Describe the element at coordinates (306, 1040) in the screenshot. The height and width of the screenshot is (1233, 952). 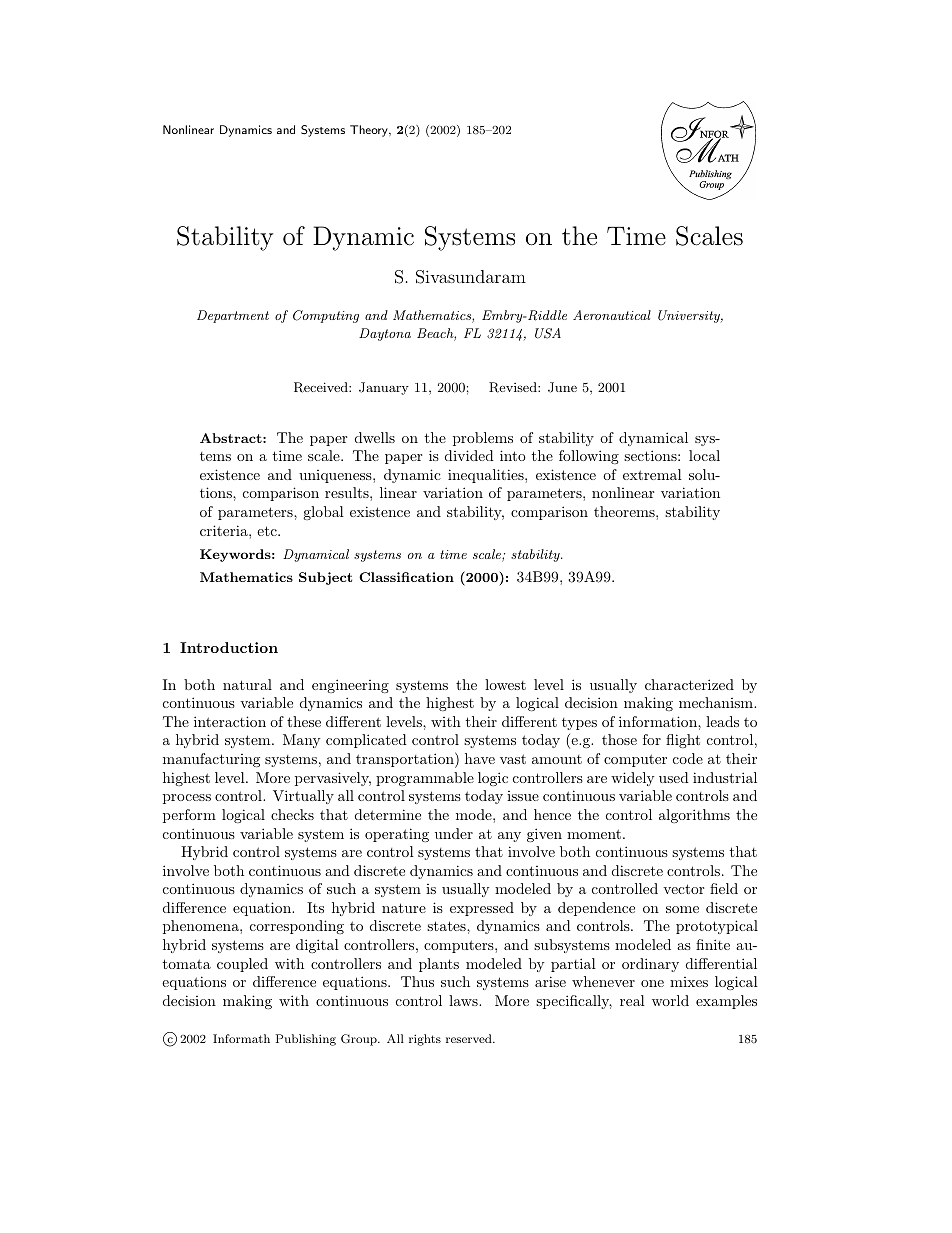
I see `Publishing` at that location.
